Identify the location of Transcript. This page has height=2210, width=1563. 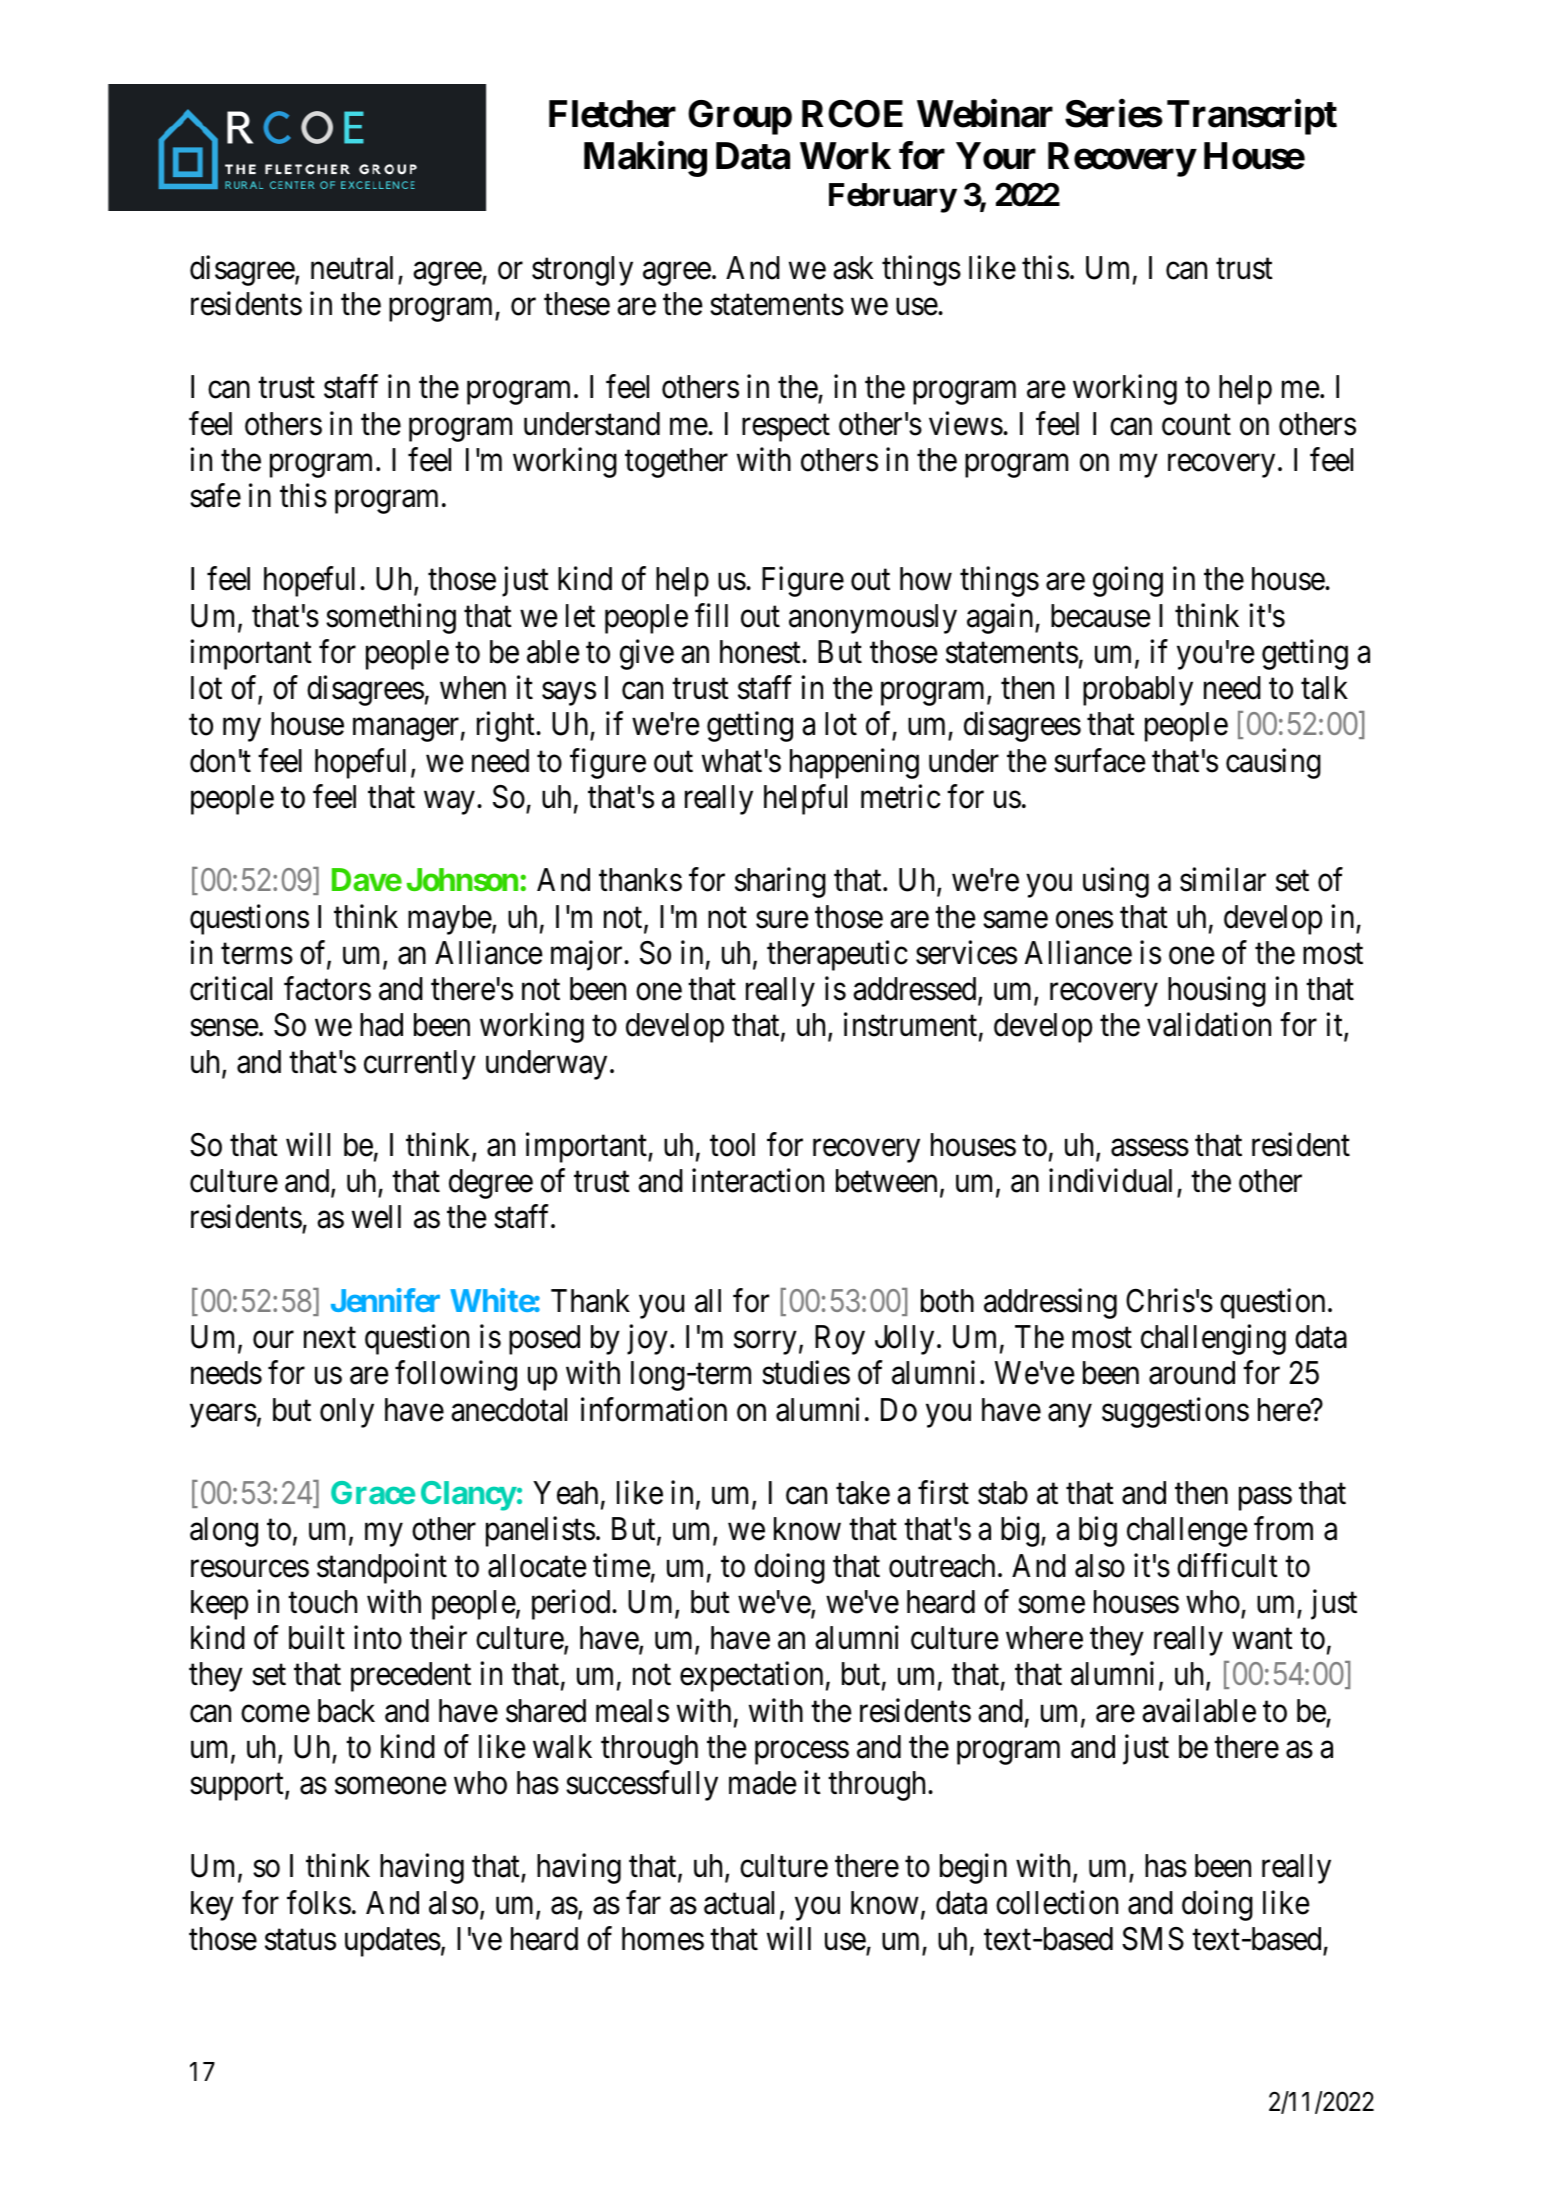
(1252, 117).
